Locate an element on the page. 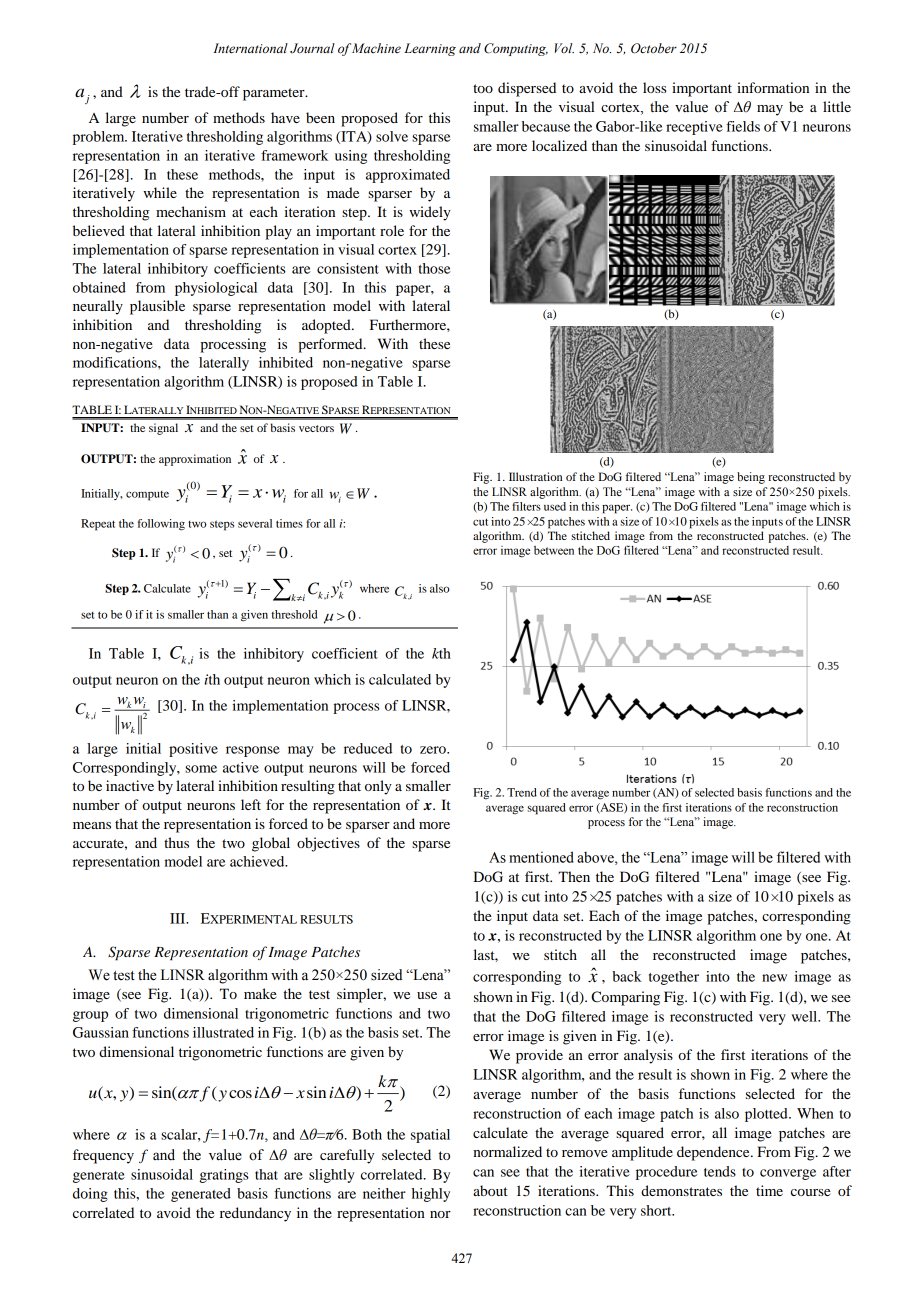 This document has width=924, height=1308. International is located at coordinates (251, 48).
